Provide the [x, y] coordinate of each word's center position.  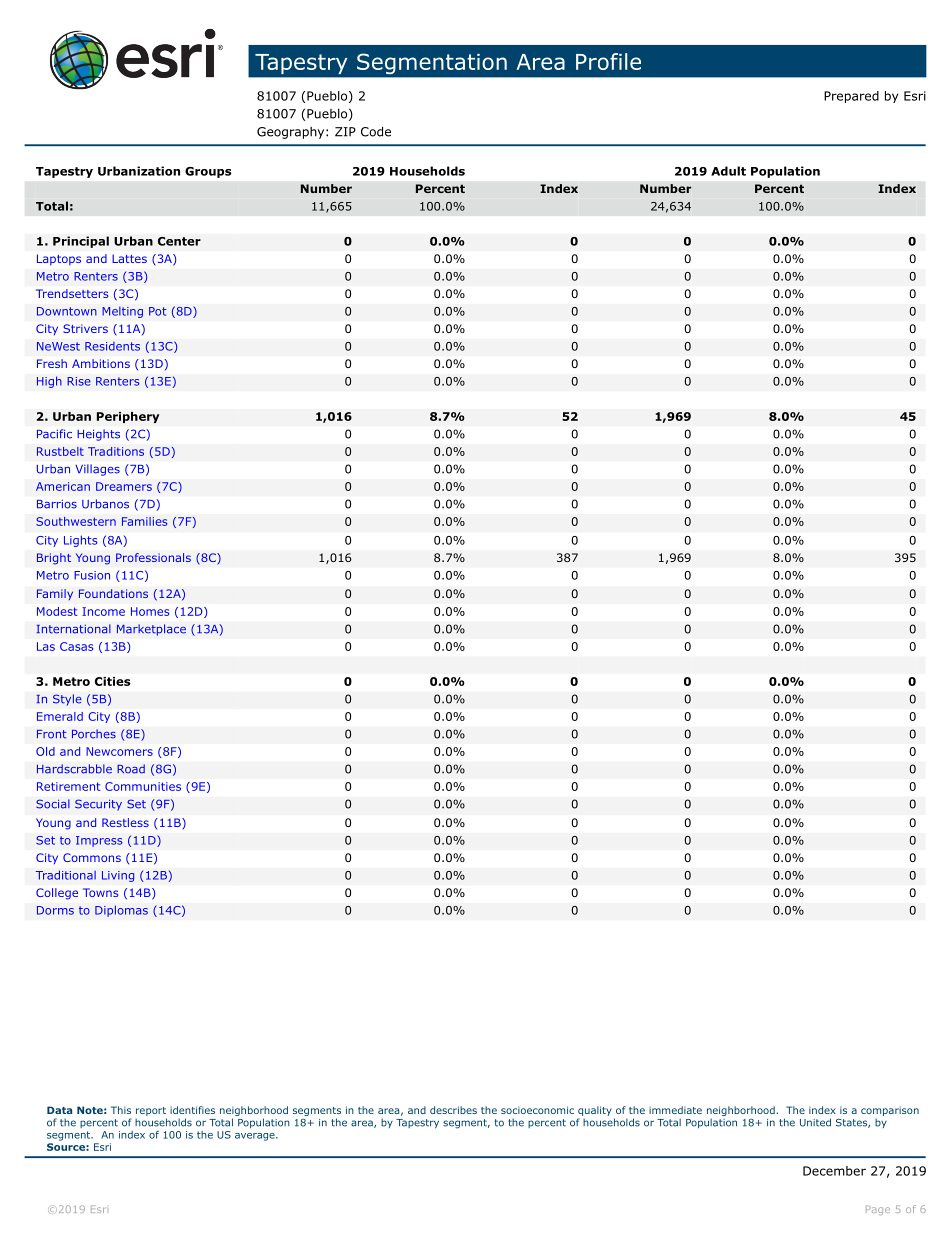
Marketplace [151, 630]
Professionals [153, 557]
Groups [208, 172]
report [151, 1111]
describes [453, 1110]
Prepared [851, 97]
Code [376, 131]
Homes [150, 611]
